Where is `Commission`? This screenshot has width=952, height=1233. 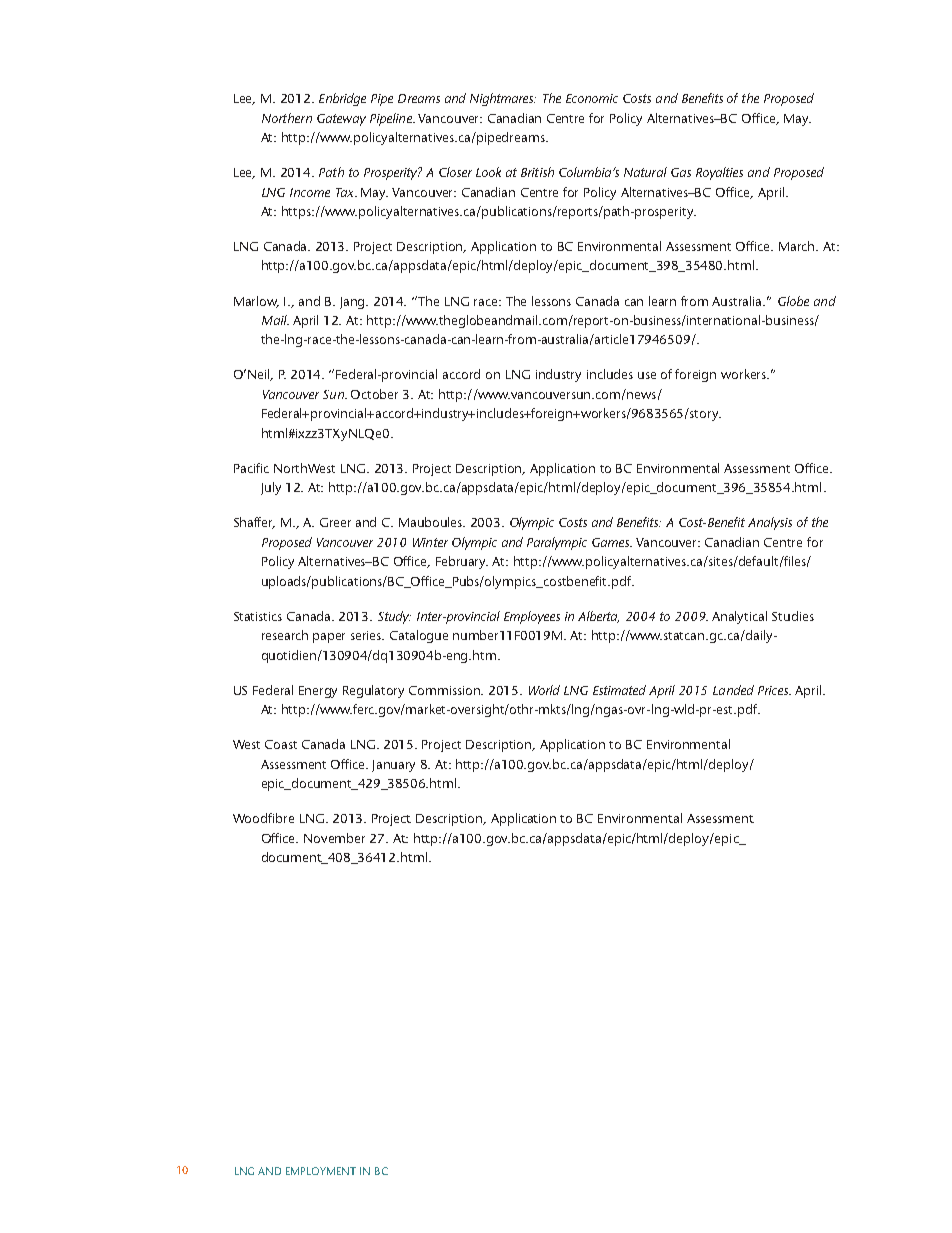 Commission is located at coordinates (446, 690).
